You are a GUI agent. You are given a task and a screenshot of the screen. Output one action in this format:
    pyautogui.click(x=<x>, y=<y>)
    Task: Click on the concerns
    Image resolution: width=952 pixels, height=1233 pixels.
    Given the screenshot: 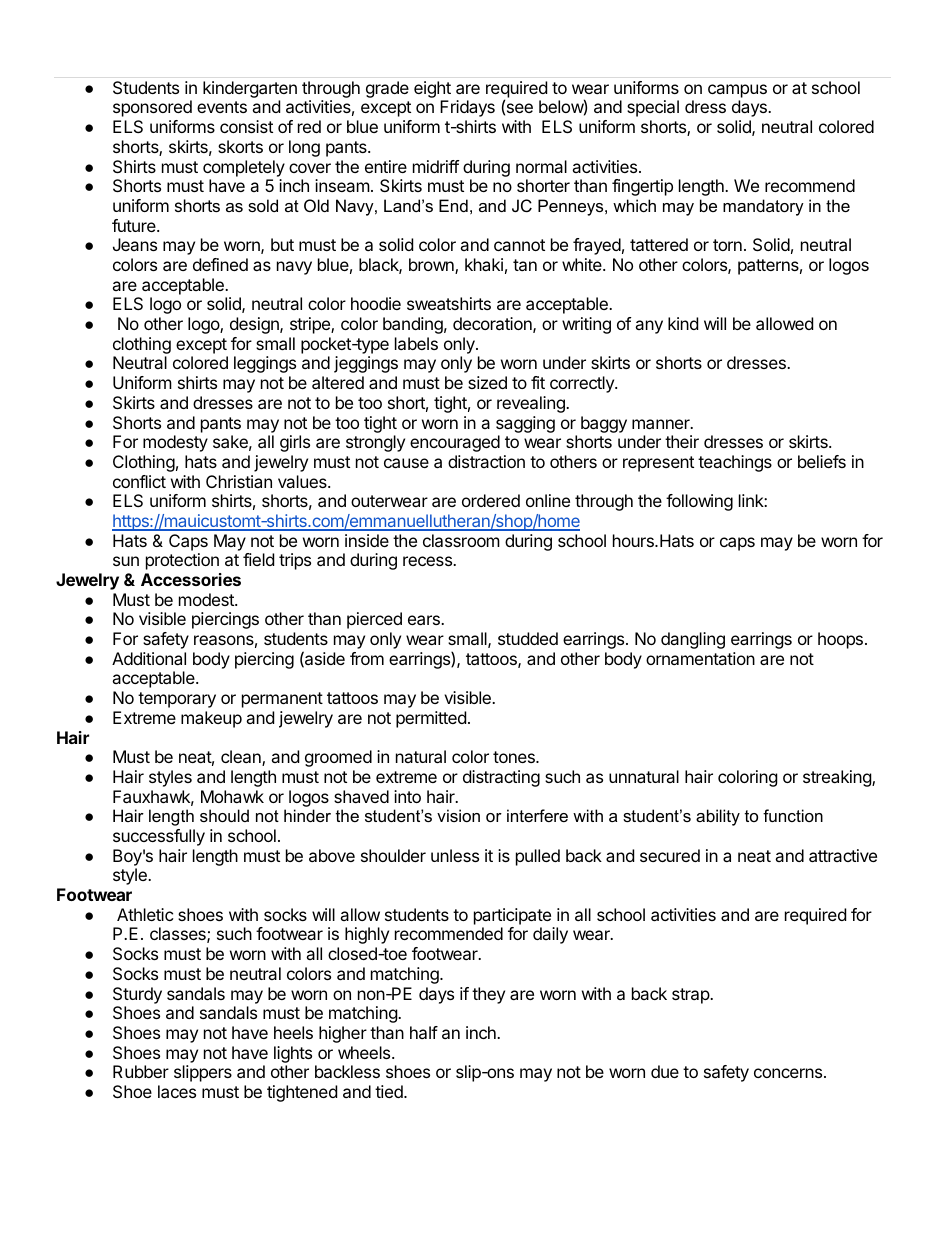 What is the action you would take?
    pyautogui.click(x=788, y=1073)
